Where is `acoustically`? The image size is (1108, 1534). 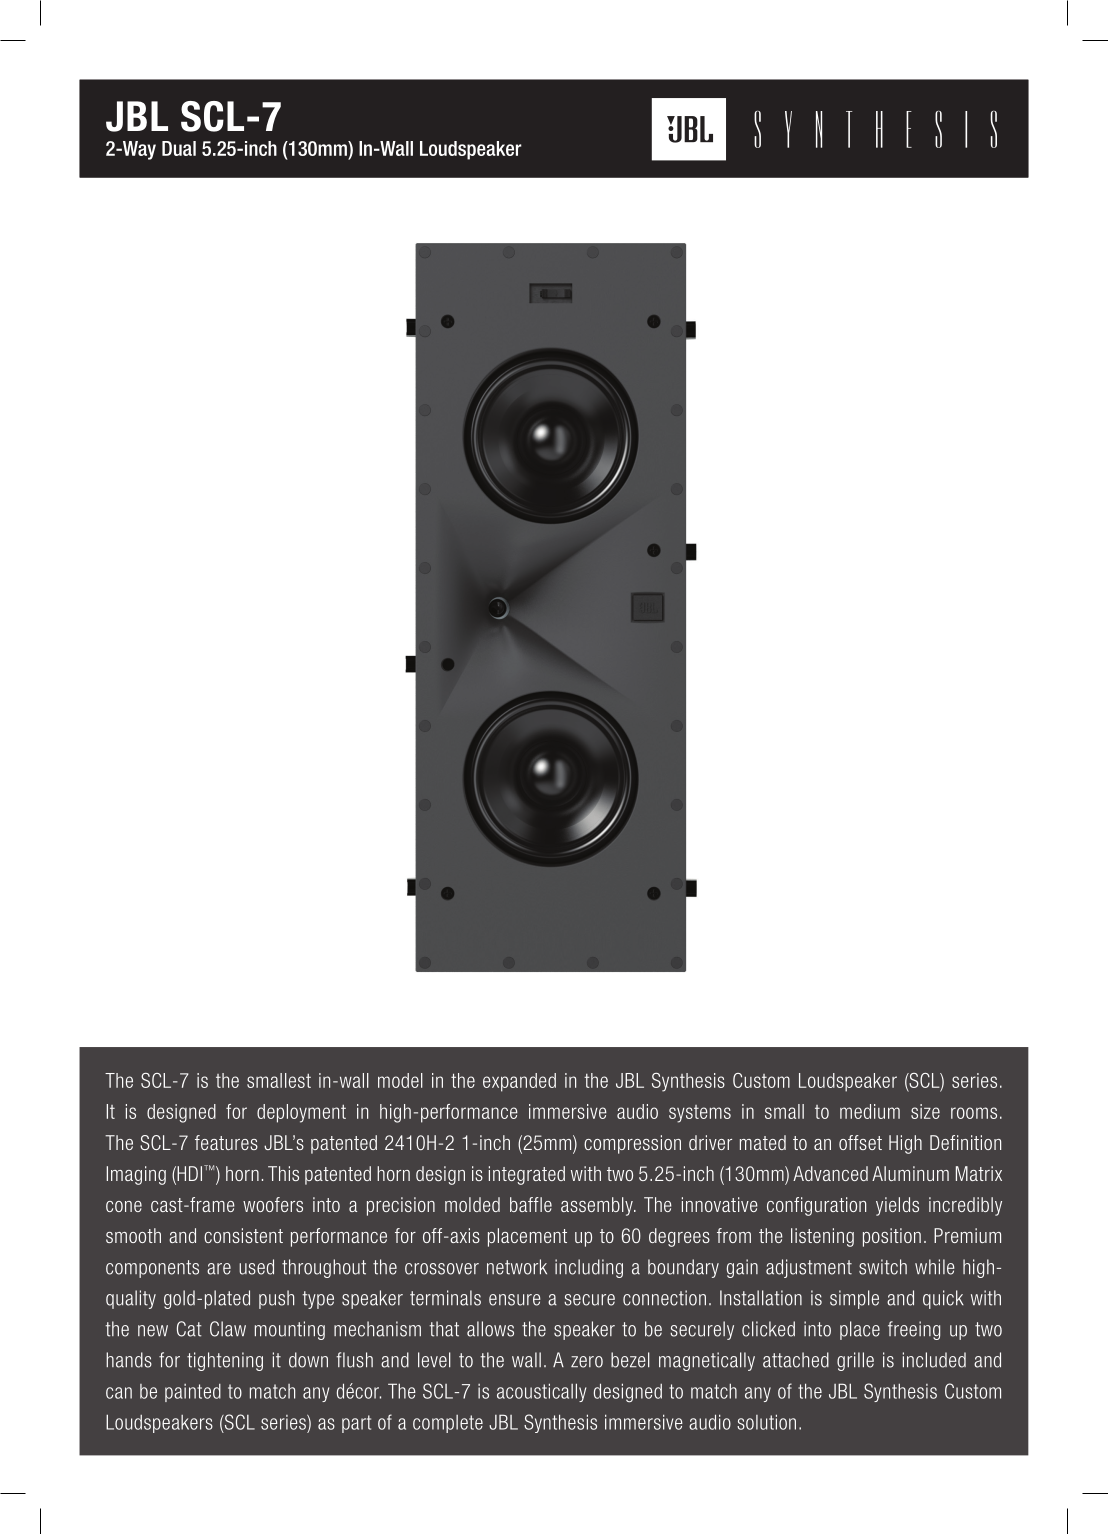
acoustically is located at coordinates (541, 1392).
